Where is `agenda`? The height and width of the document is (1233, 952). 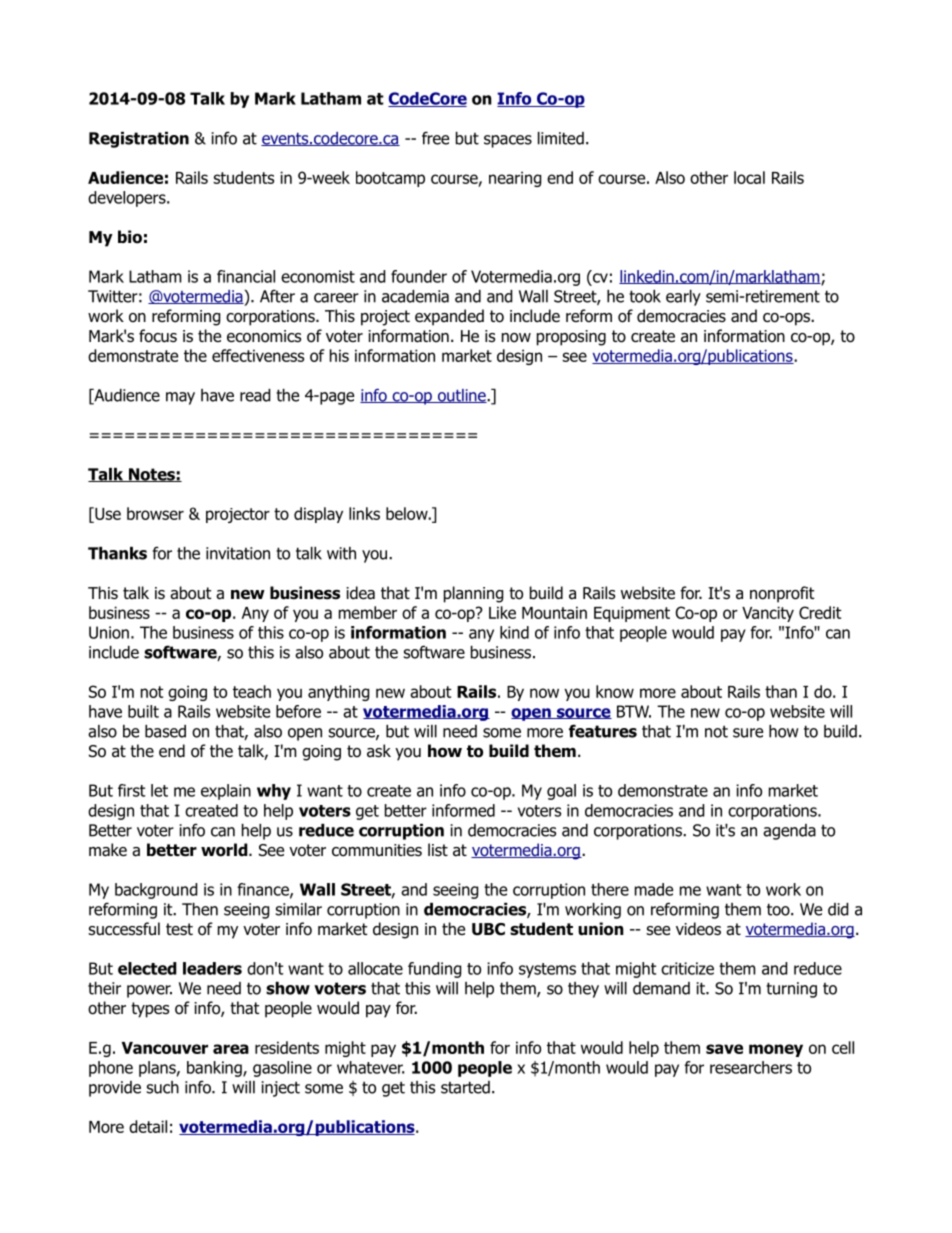 agenda is located at coordinates (789, 832).
